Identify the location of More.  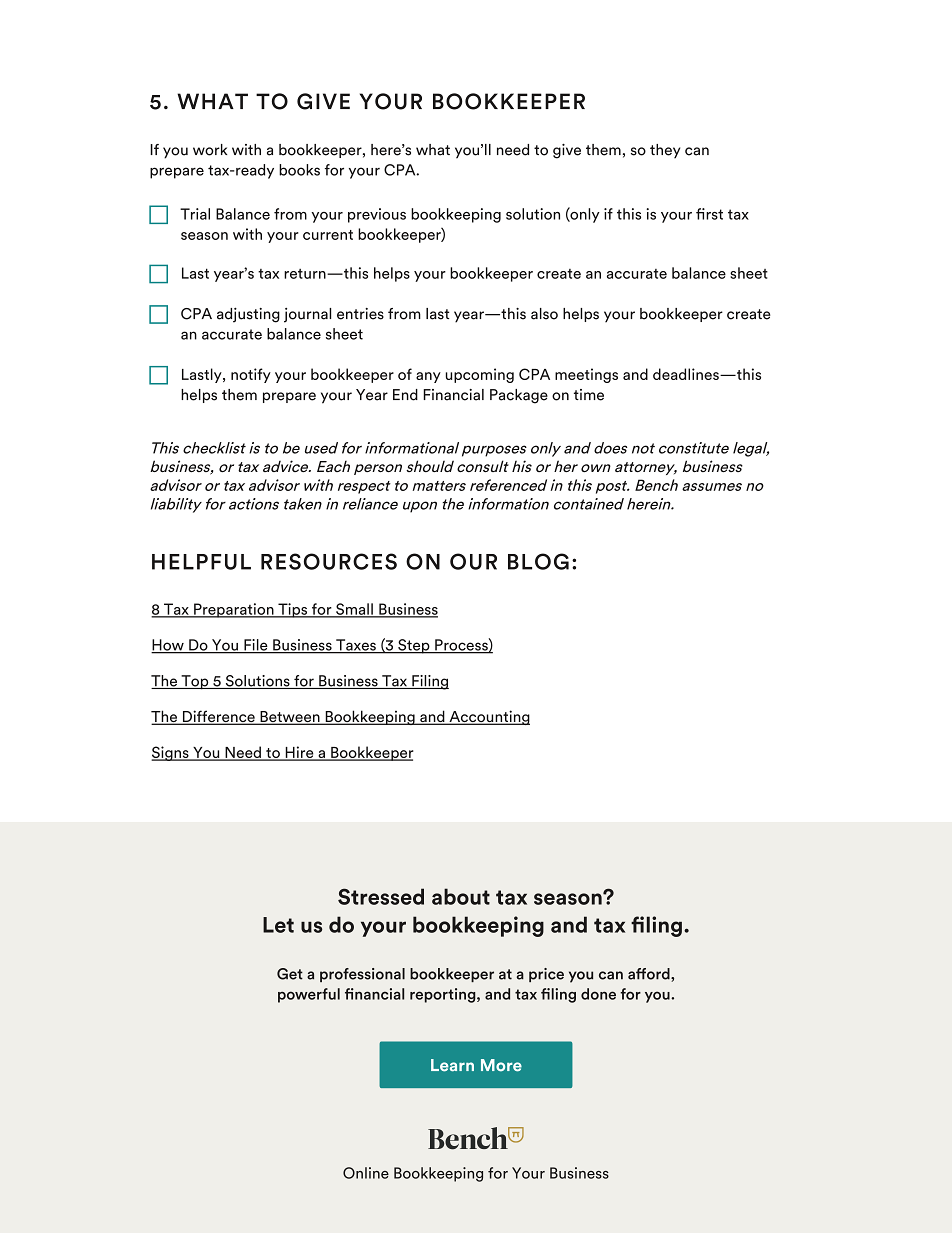
(501, 1065).
